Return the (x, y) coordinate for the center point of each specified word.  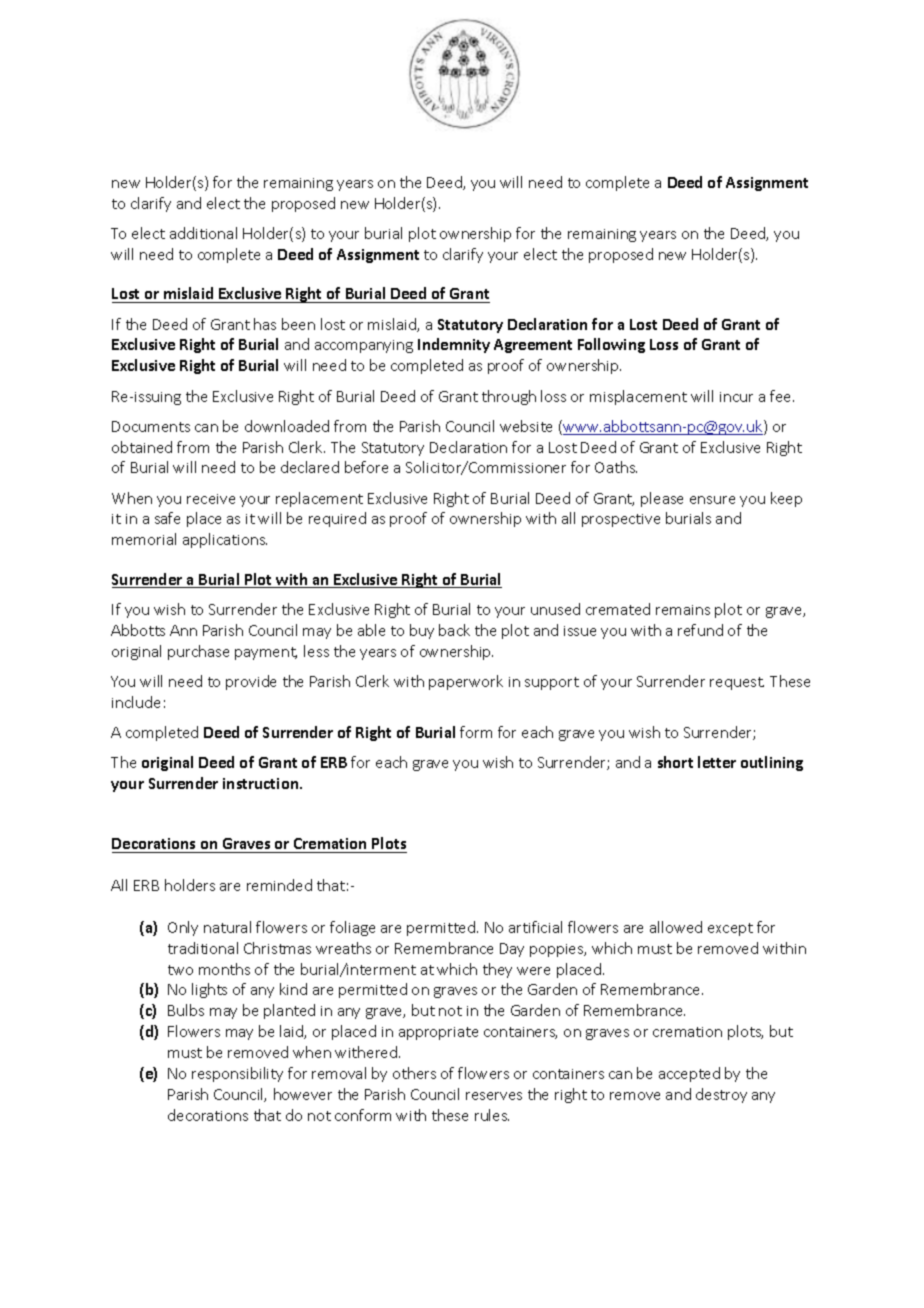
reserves (494, 1096)
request (737, 683)
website (526, 426)
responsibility (237, 1074)
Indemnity (454, 345)
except (730, 929)
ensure (712, 500)
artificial (535, 927)
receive (211, 499)
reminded (279, 885)
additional (203, 233)
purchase (198, 652)
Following (611, 345)
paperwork (466, 682)
